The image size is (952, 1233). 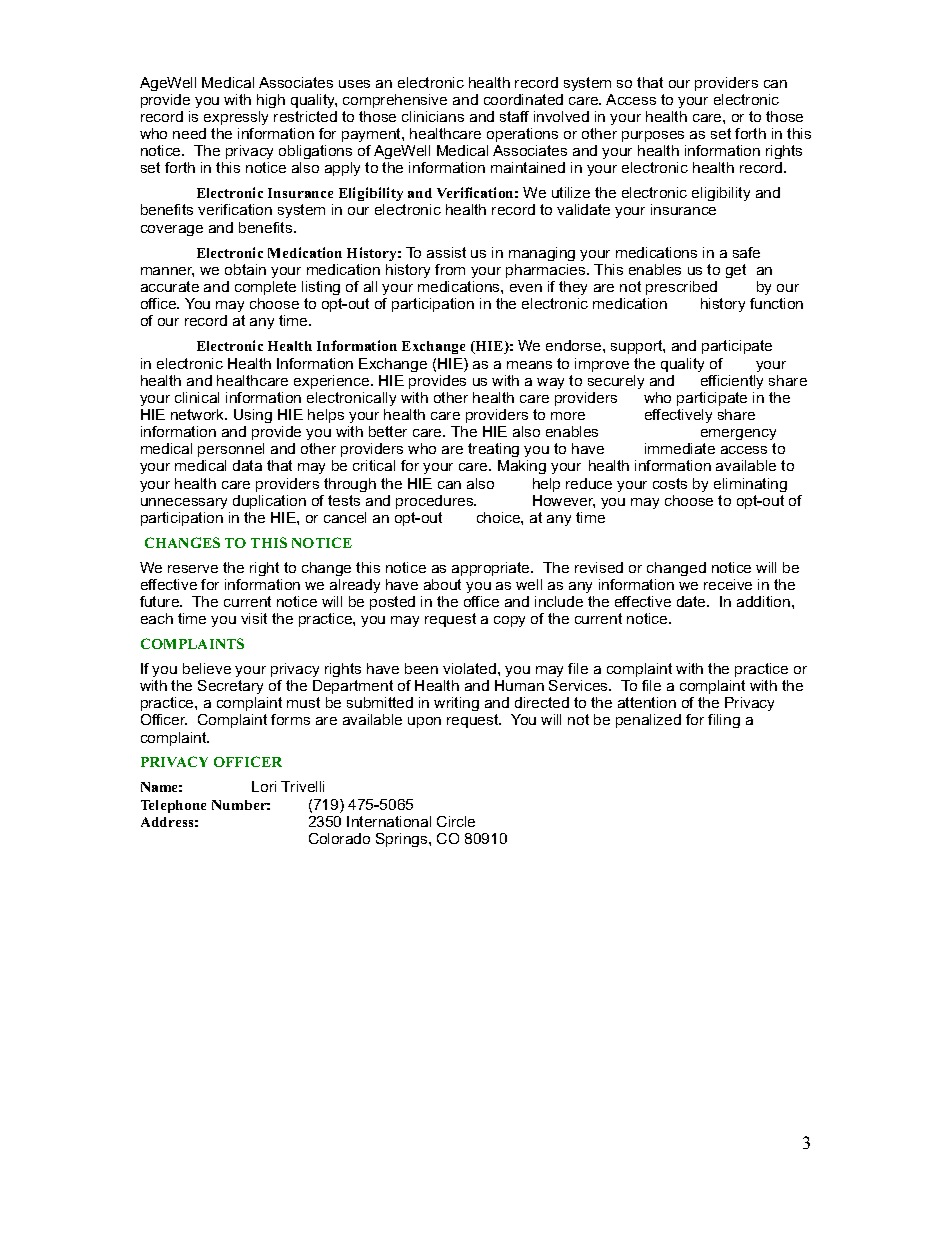 I want to click on receive, so click(x=728, y=584).
